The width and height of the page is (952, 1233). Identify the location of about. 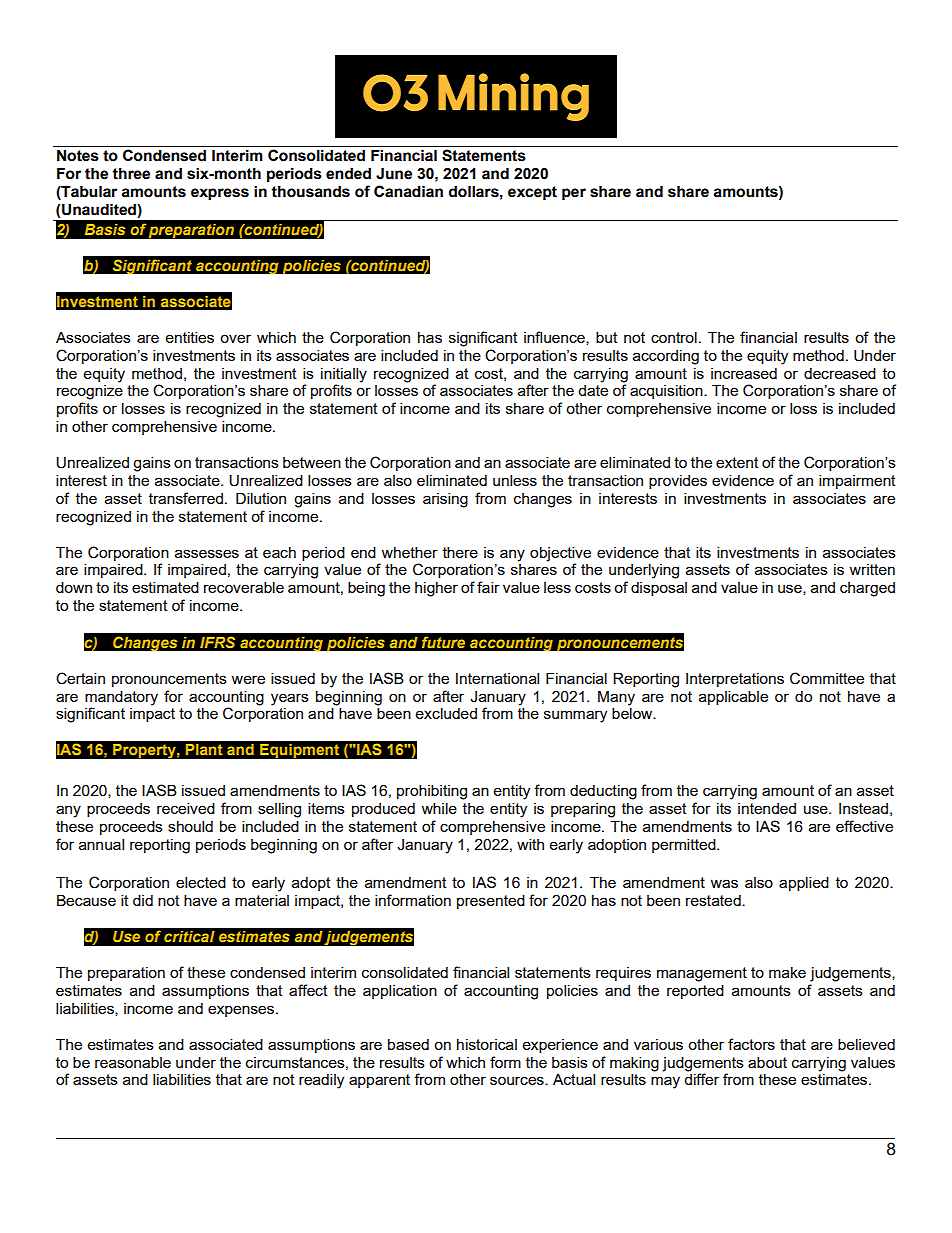
(767, 1062).
